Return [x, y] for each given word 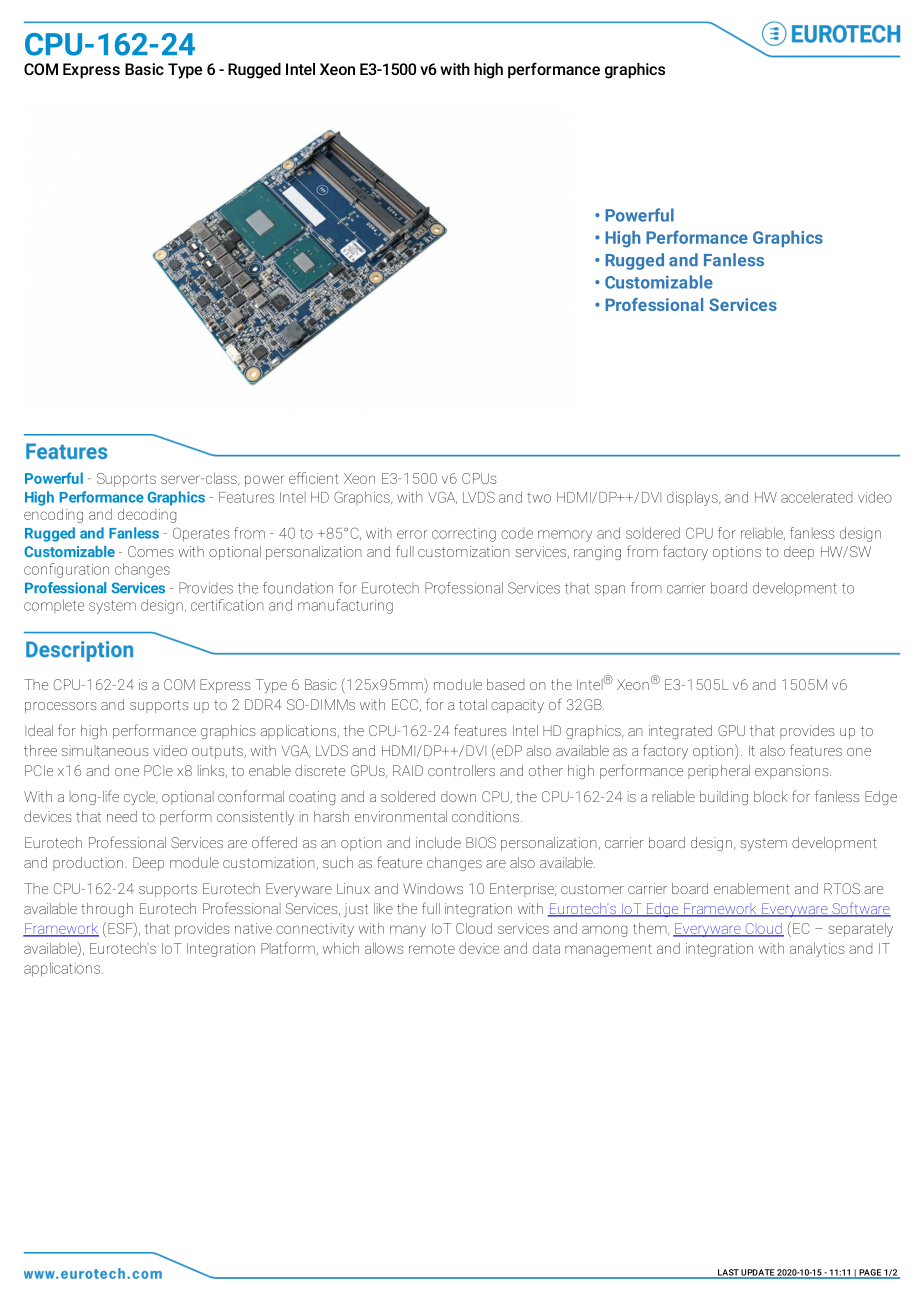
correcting [464, 535]
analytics [817, 950]
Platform [289, 949]
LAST [728, 1273]
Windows [433, 888]
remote [432, 949]
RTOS [842, 888]
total [473, 704]
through [107, 910]
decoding [147, 516]
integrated [680, 732]
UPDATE [758, 1273]
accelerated [816, 497]
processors [60, 707]
